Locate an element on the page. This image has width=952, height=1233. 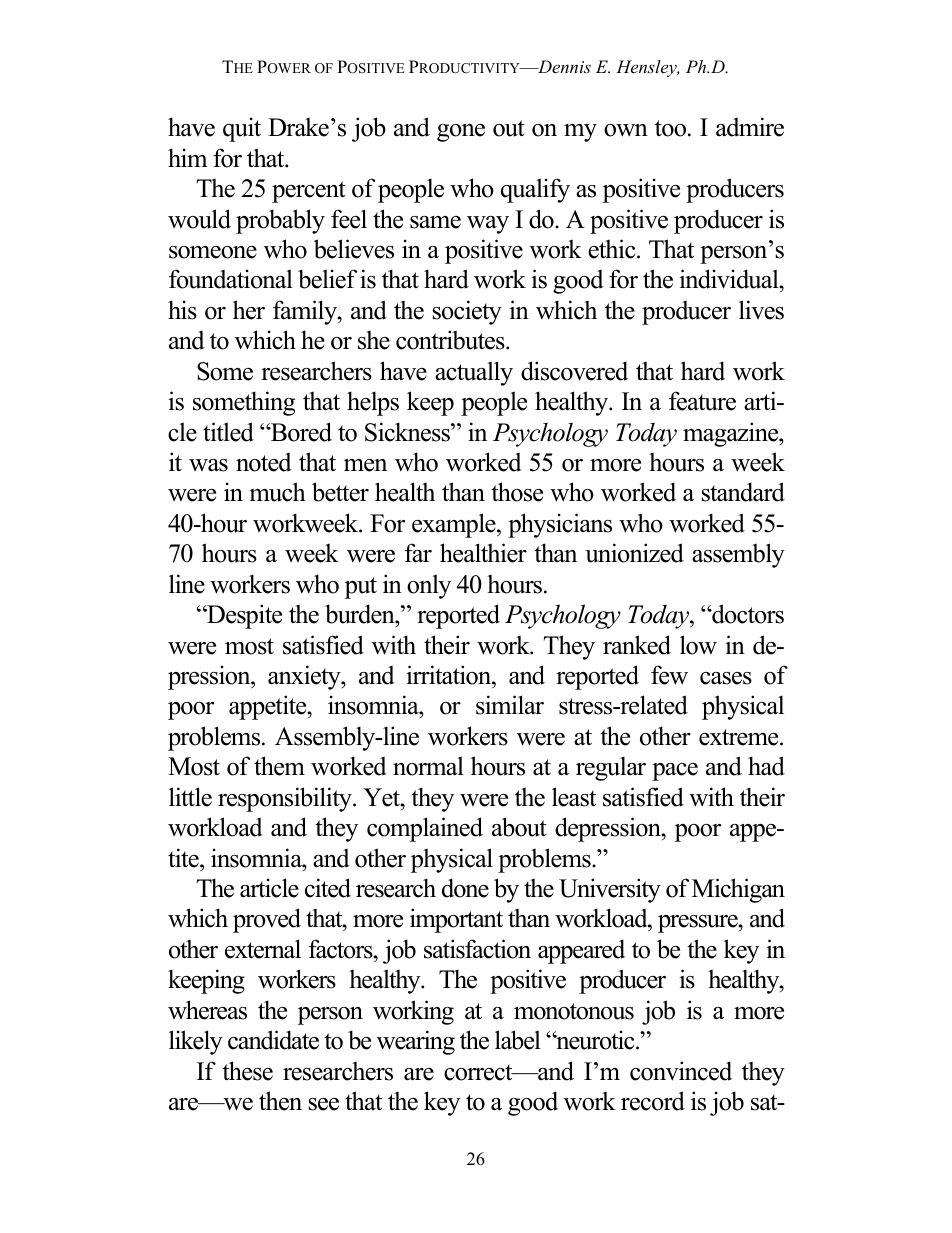
feature is located at coordinates (702, 401).
